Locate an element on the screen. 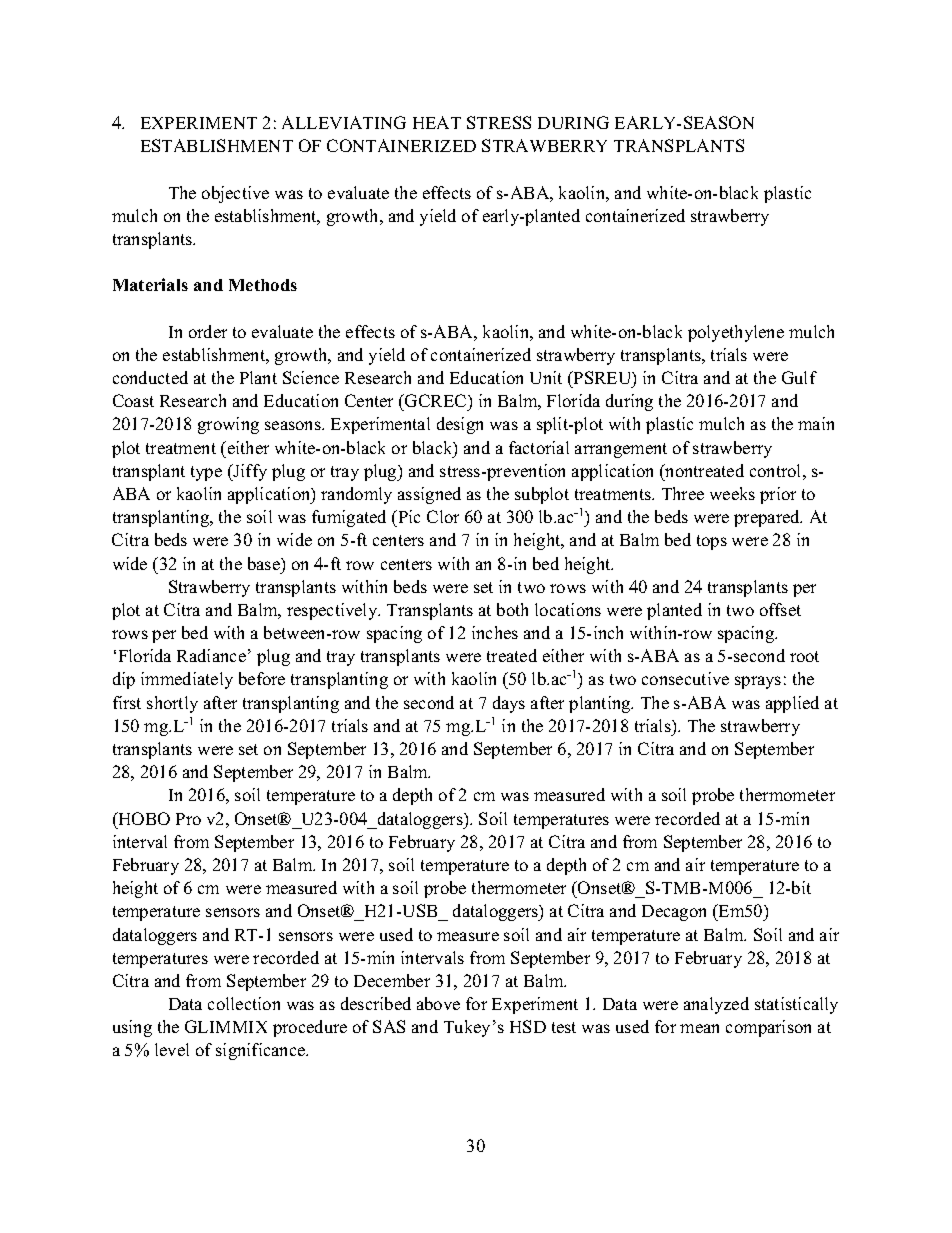 The width and height of the screenshot is (952, 1233). base is located at coordinates (265, 563).
